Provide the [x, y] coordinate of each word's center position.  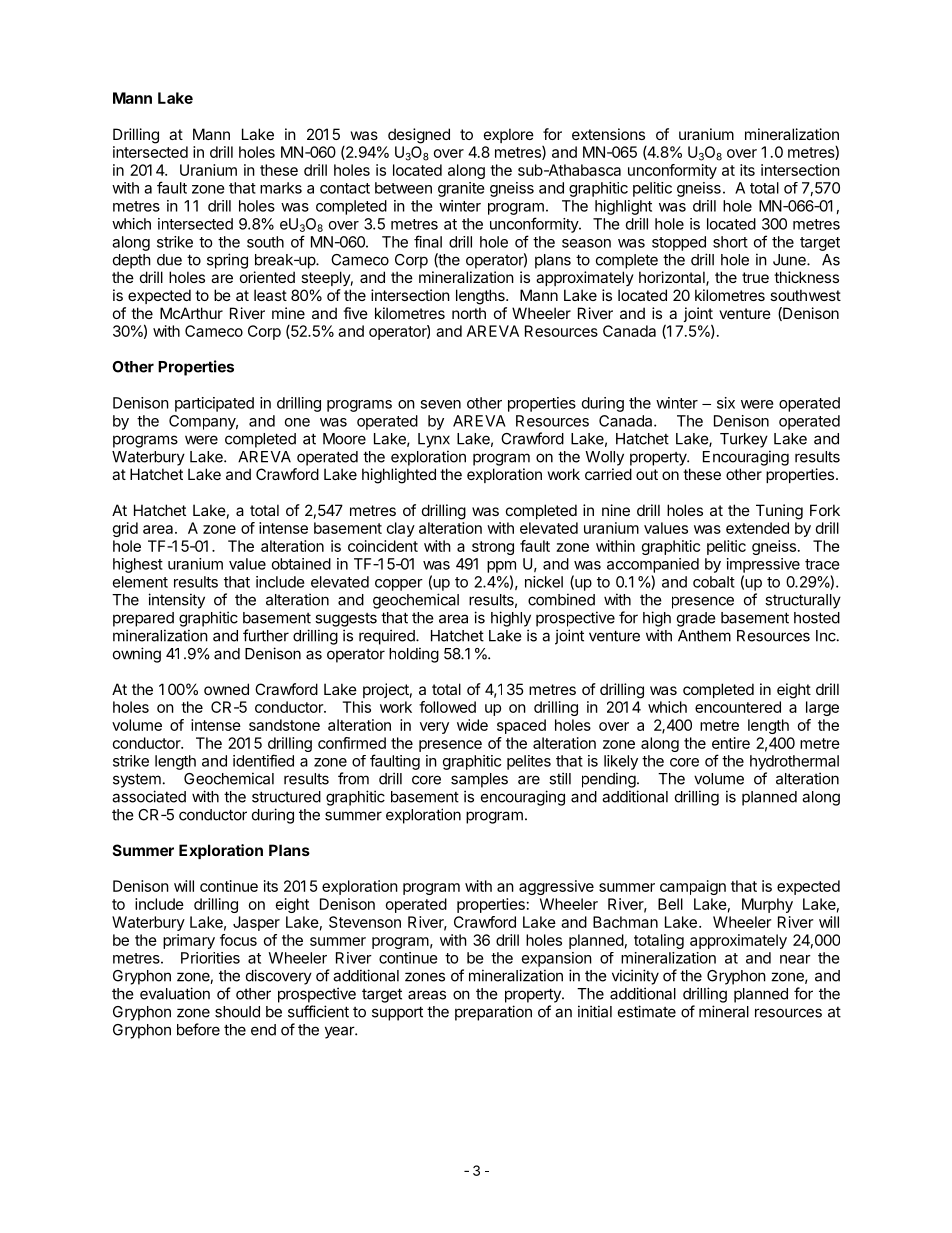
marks [281, 188]
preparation [493, 1013]
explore [509, 135]
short [730, 242]
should [237, 1012]
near [795, 959]
